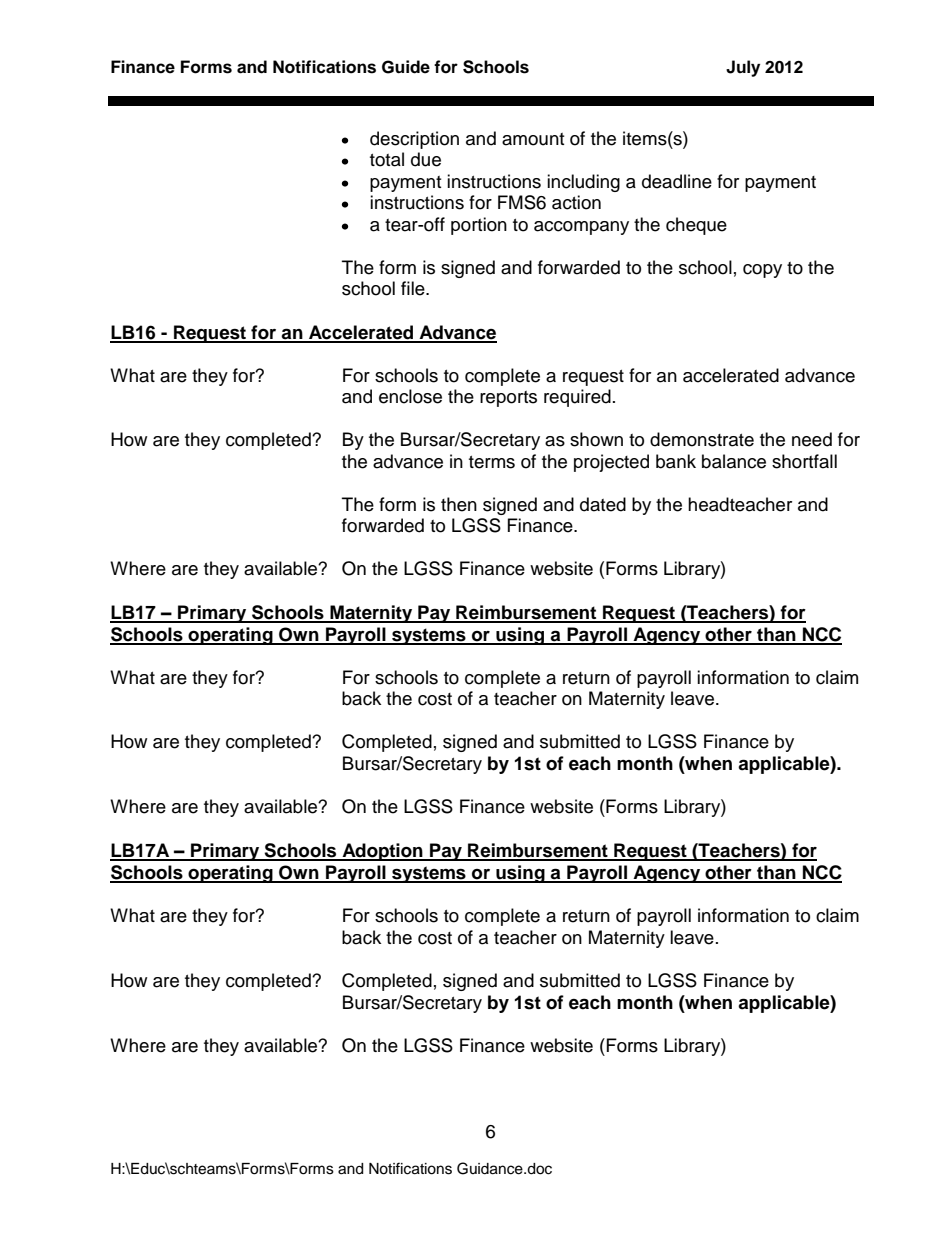 This screenshot has height=1233, width=952. I want to click on amount, so click(533, 139).
